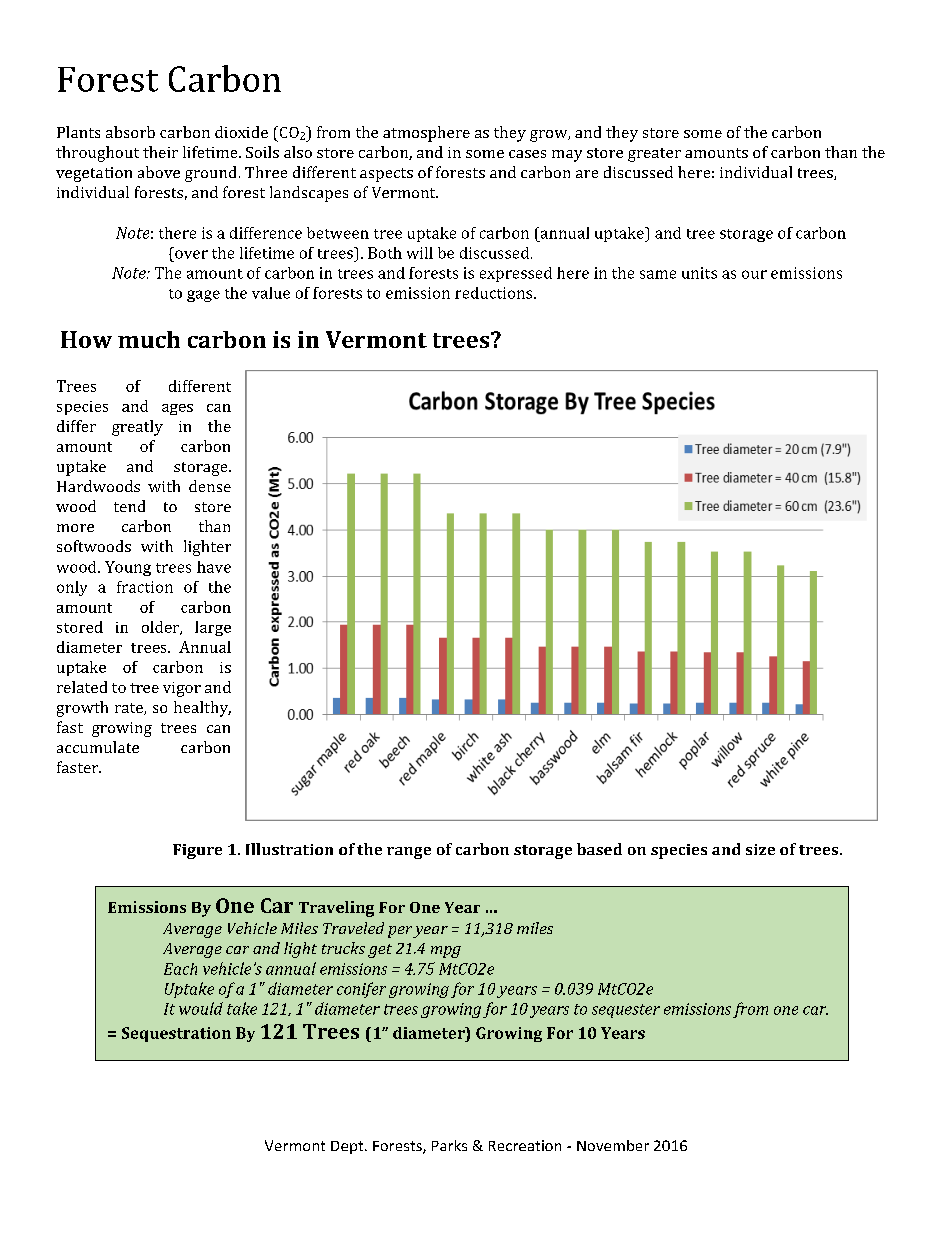 The image size is (952, 1233). What do you see at coordinates (658, 274) in the image?
I see `same` at bounding box center [658, 274].
